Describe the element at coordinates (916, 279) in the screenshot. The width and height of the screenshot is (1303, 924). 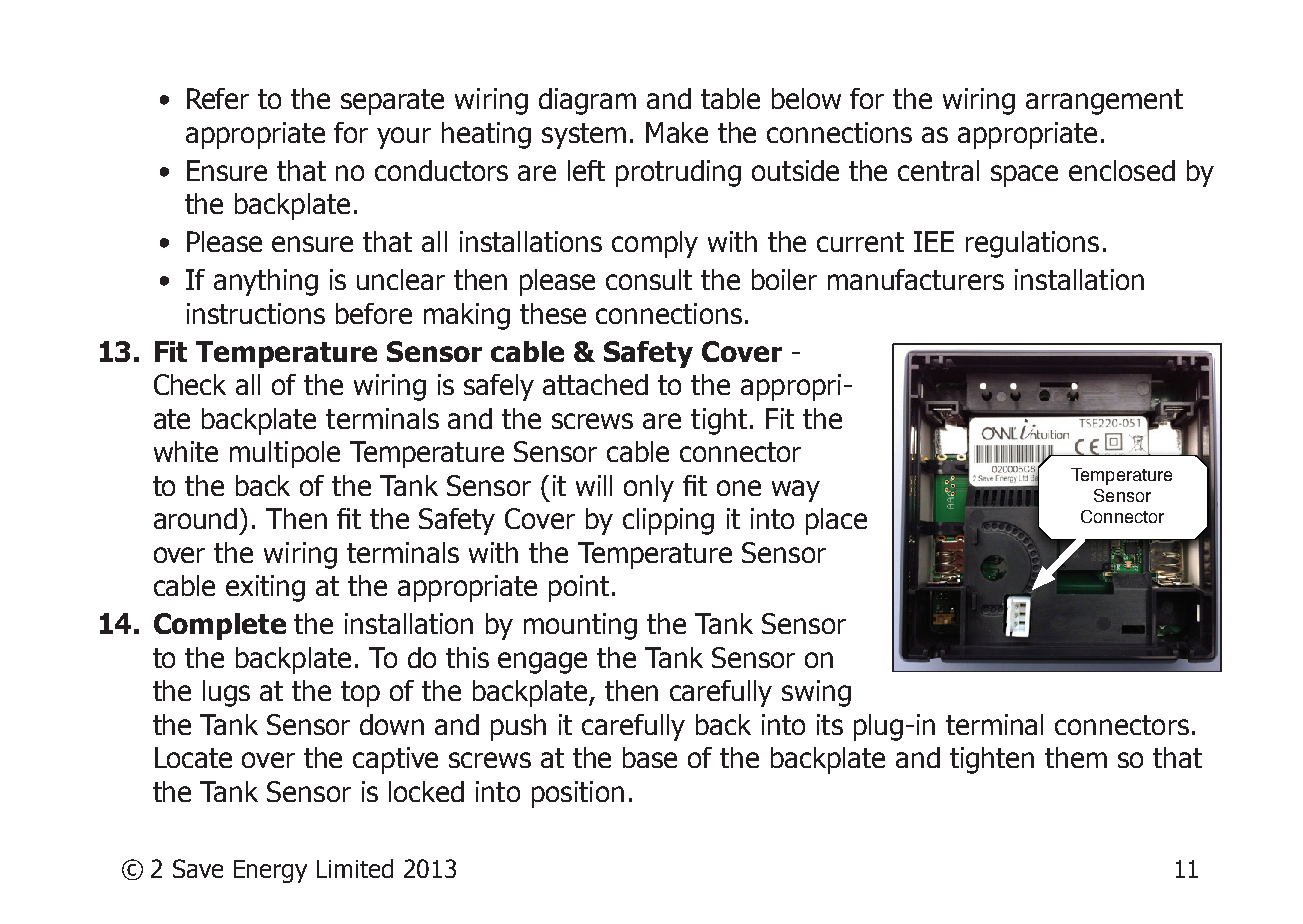
I see `manufacturers` at that location.
